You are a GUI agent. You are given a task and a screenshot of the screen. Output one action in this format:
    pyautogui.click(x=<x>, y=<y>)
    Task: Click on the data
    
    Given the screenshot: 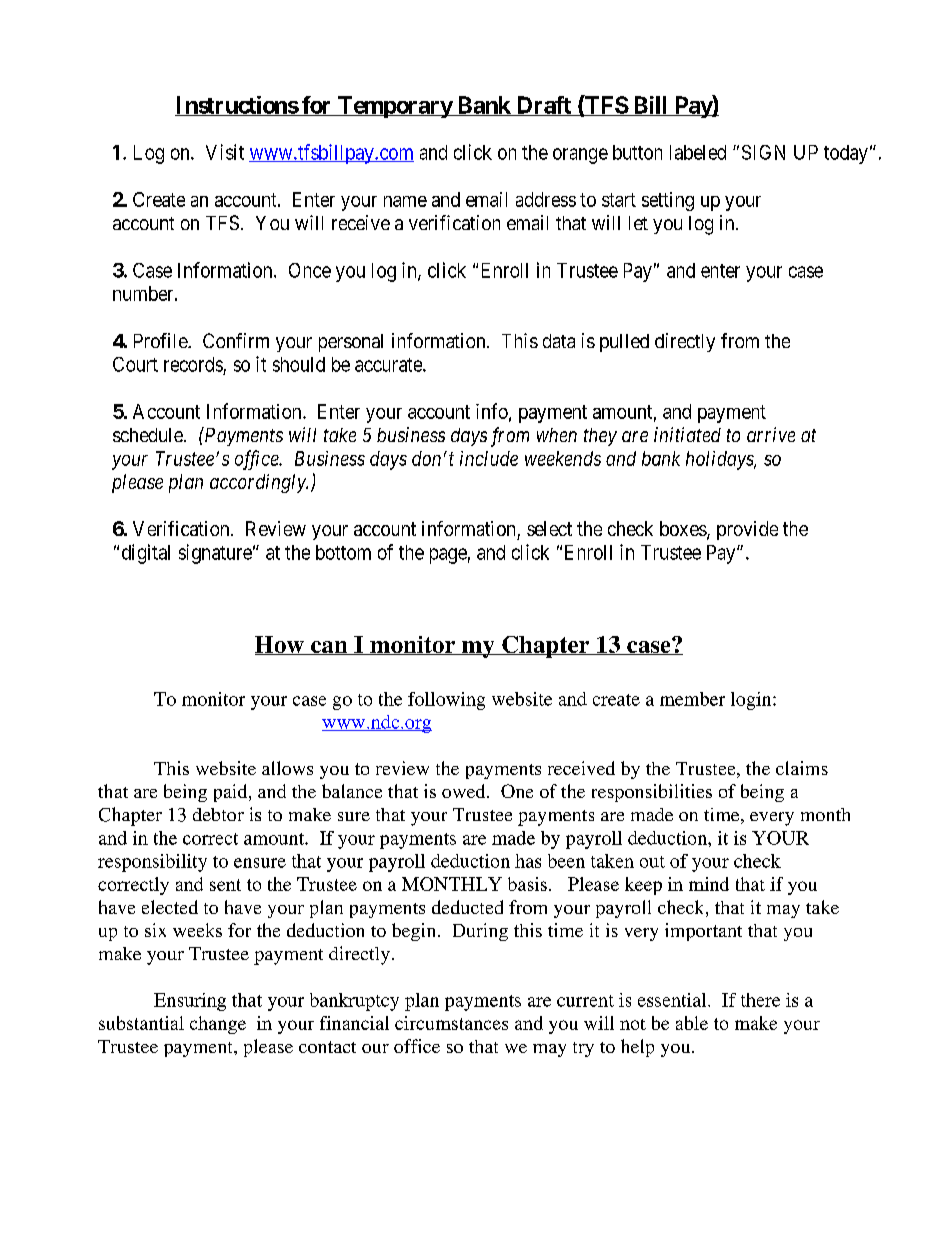 What is the action you would take?
    pyautogui.click(x=559, y=341)
